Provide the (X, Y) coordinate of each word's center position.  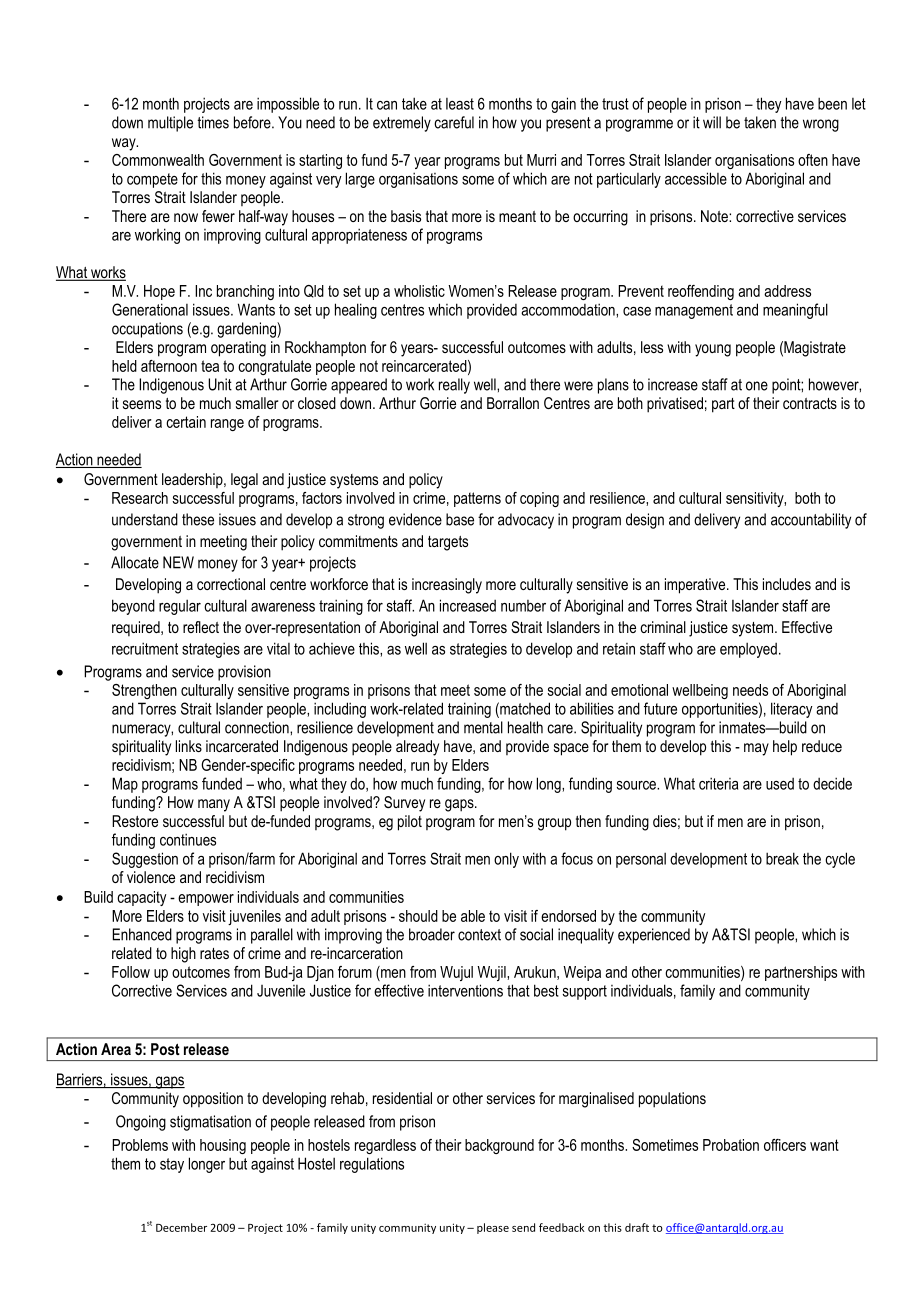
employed (748, 650)
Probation (731, 1145)
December (181, 1227)
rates (214, 953)
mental (483, 727)
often (813, 160)
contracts (810, 403)
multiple (170, 124)
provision (244, 673)
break (782, 858)
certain (186, 422)
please (493, 1228)
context (479, 935)
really (454, 386)
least (460, 104)
